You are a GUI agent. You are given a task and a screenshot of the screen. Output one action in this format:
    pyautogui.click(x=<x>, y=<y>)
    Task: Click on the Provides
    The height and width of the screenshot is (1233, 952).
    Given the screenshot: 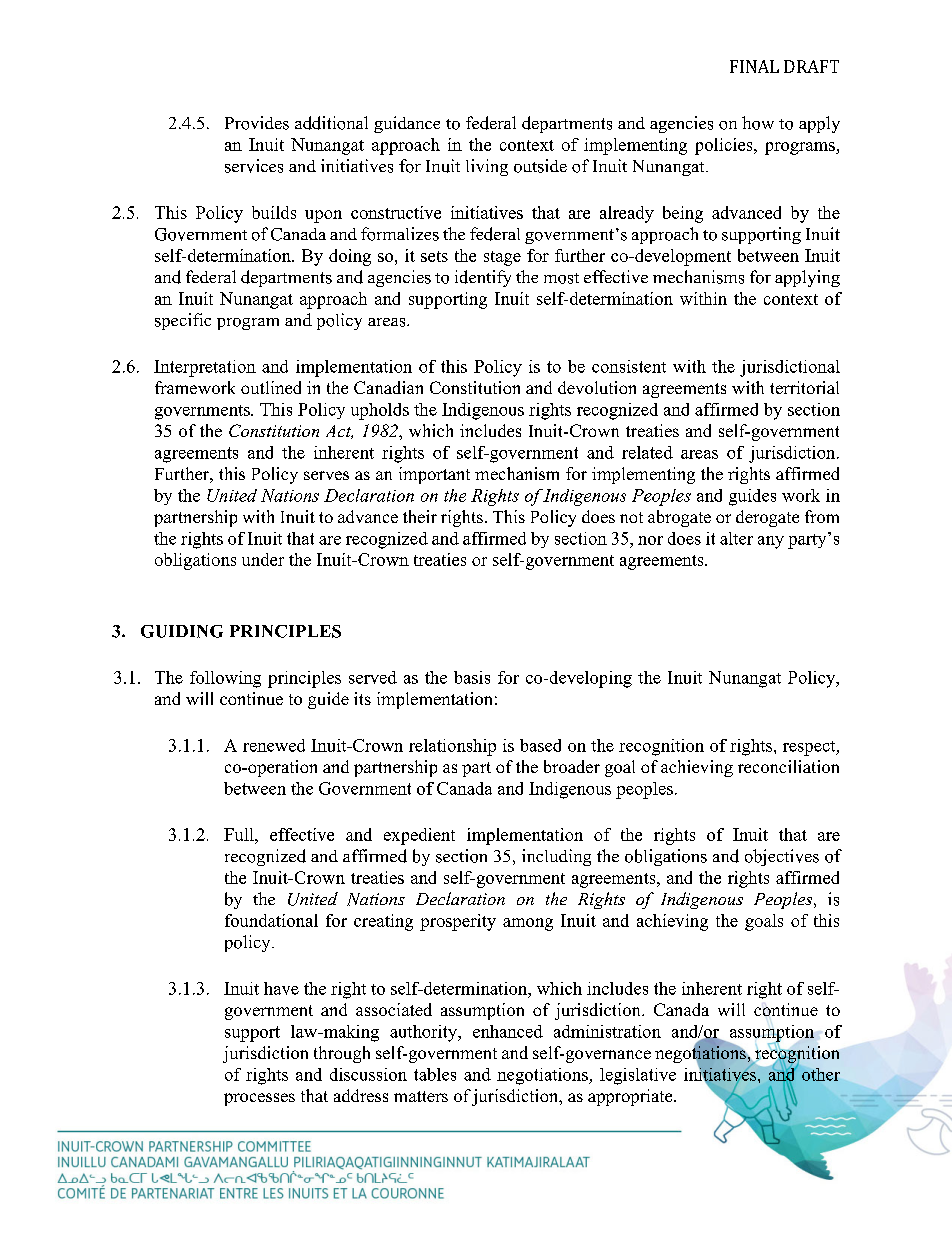 What is the action you would take?
    pyautogui.click(x=257, y=123)
